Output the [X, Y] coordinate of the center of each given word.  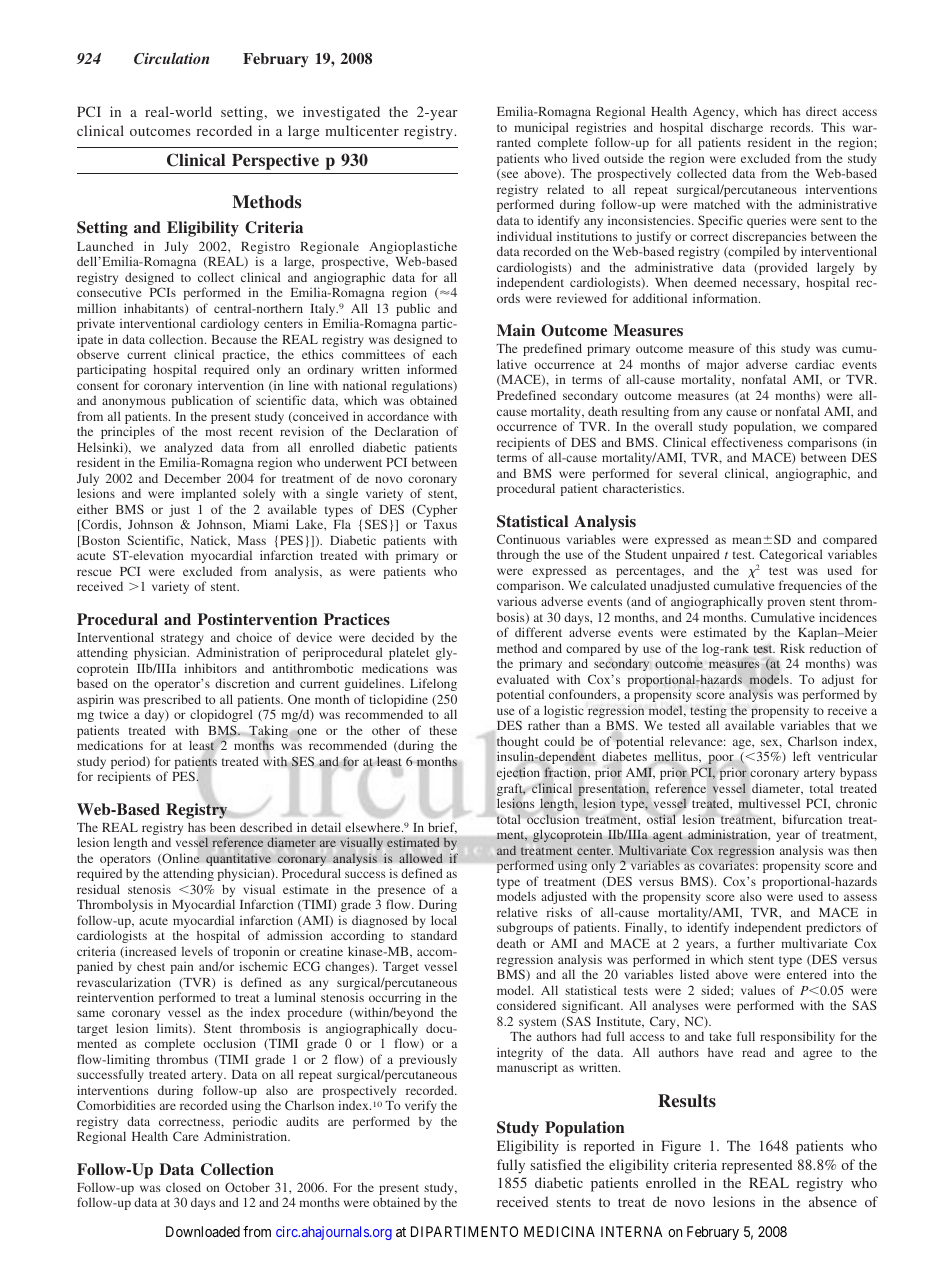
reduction [835, 648]
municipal [542, 130]
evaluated [523, 679]
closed [183, 1187]
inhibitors [210, 668]
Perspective [275, 161]
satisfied [556, 1164]
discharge [738, 130]
